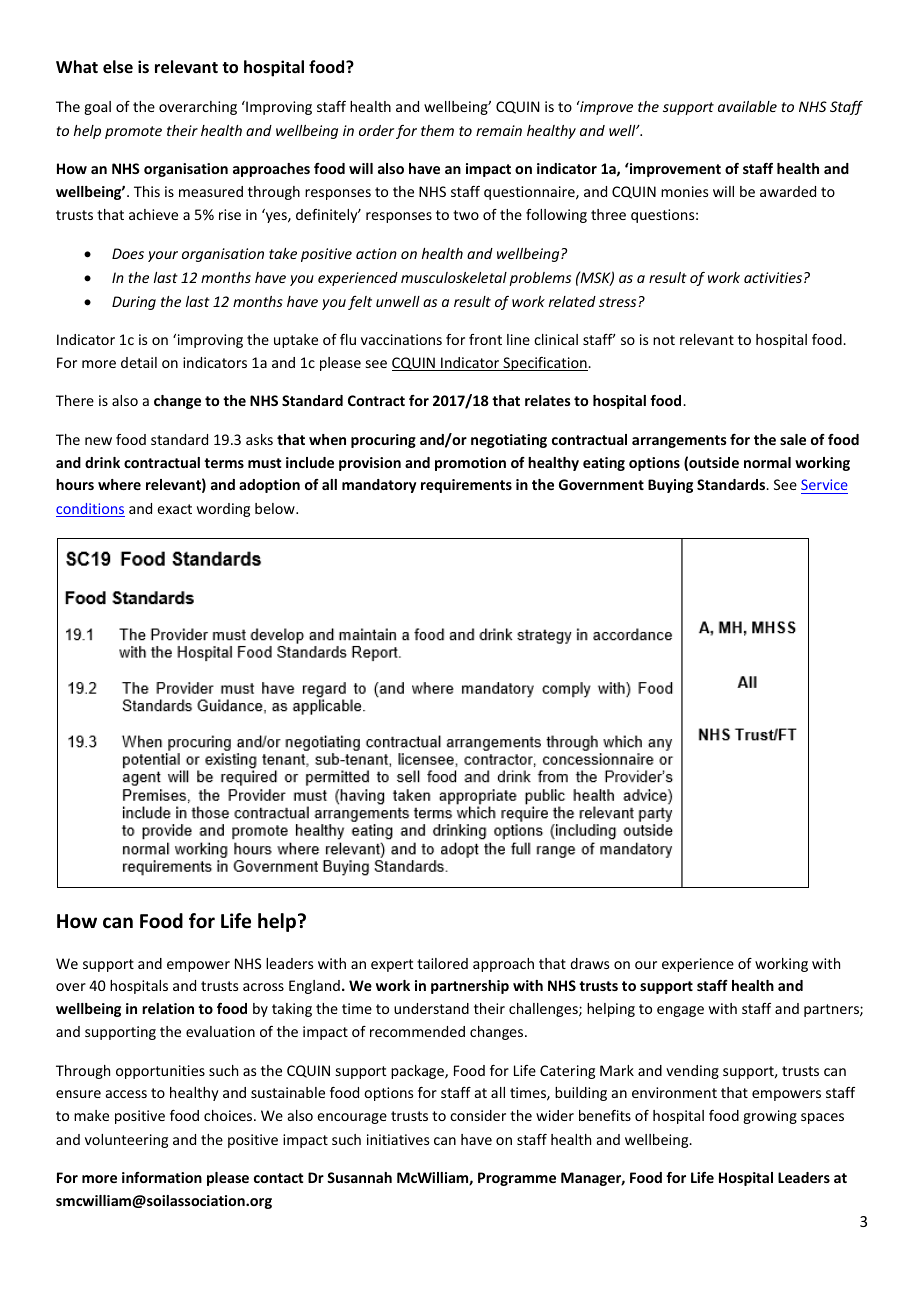  I want to click on consider, so click(478, 1115).
